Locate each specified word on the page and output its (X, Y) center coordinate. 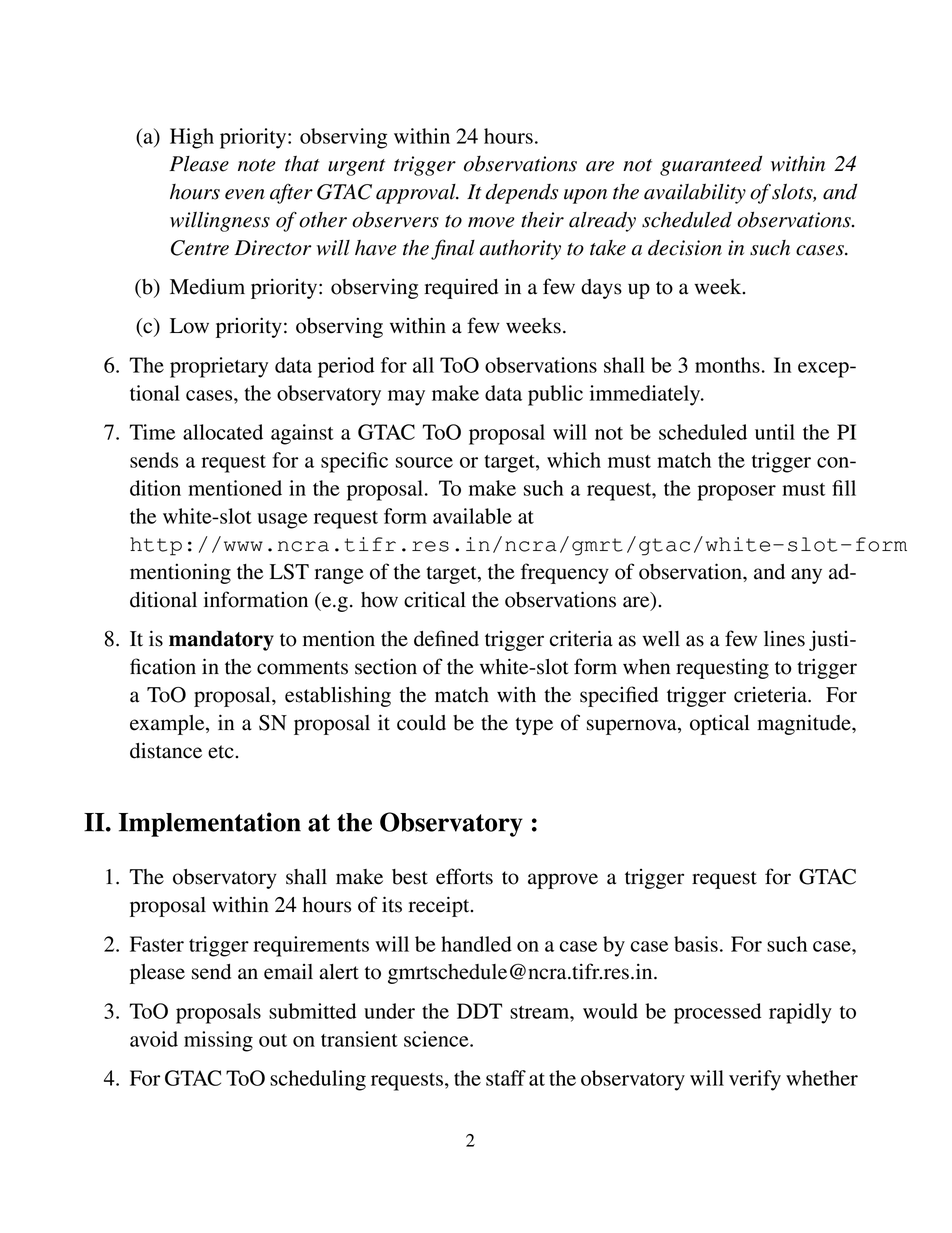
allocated (223, 432)
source (424, 462)
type (534, 726)
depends (521, 194)
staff (506, 1078)
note (257, 165)
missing (218, 1041)
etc (222, 752)
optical (720, 724)
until (775, 432)
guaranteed (711, 166)
